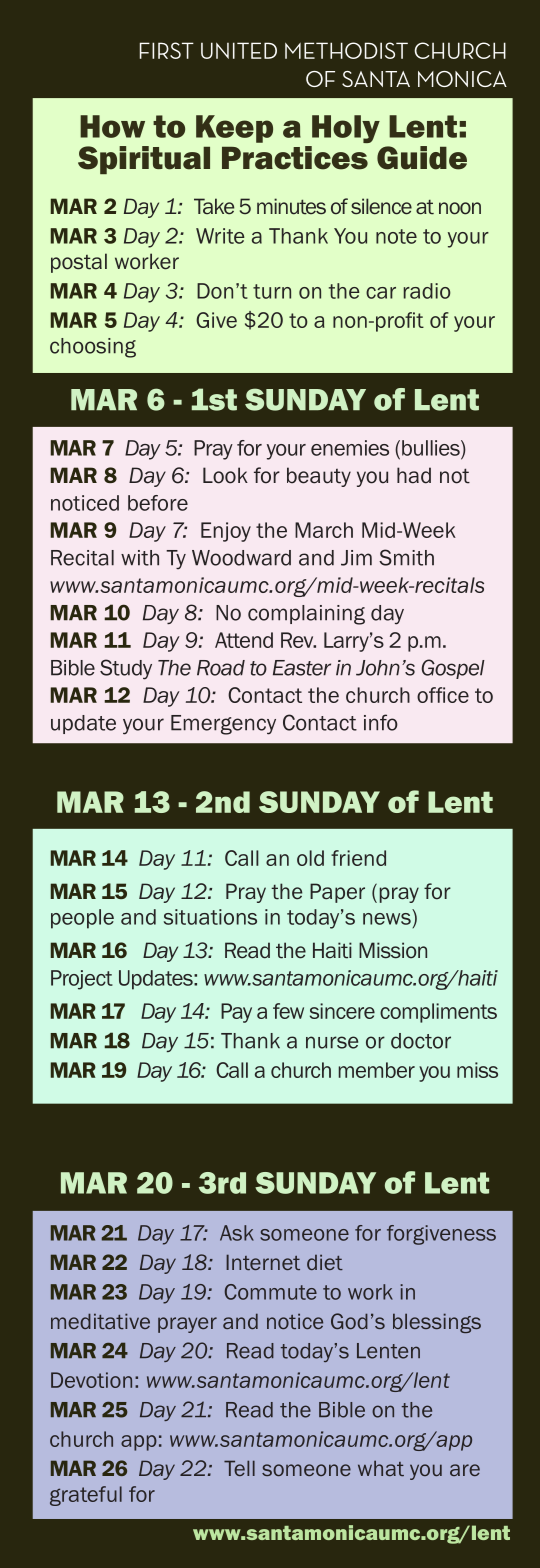 This image has width=540, height=1568. Describe the element at coordinates (422, 158) in the image. I see `Guide` at that location.
